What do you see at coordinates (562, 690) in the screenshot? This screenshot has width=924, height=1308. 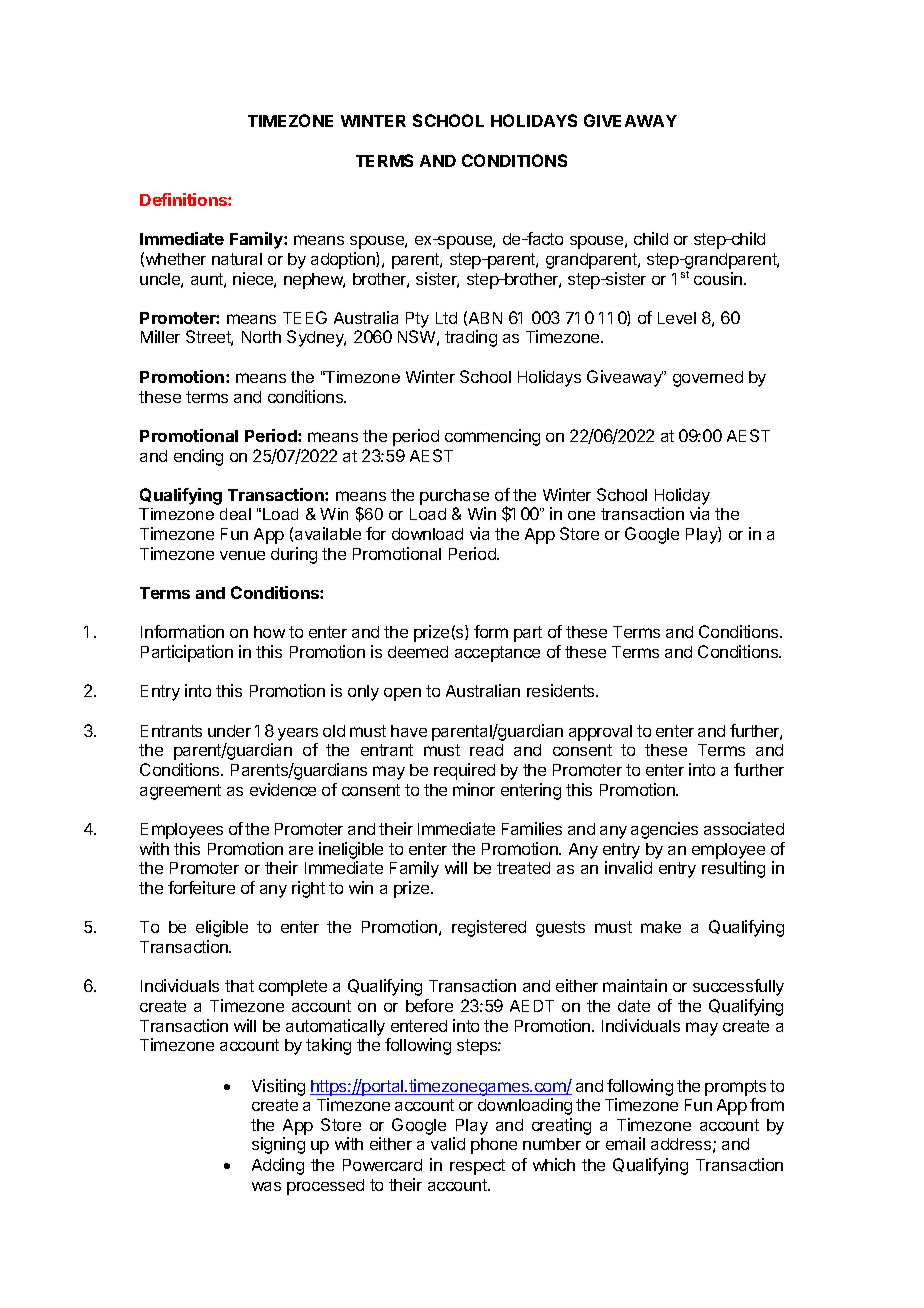 I see `residents` at bounding box center [562, 690].
